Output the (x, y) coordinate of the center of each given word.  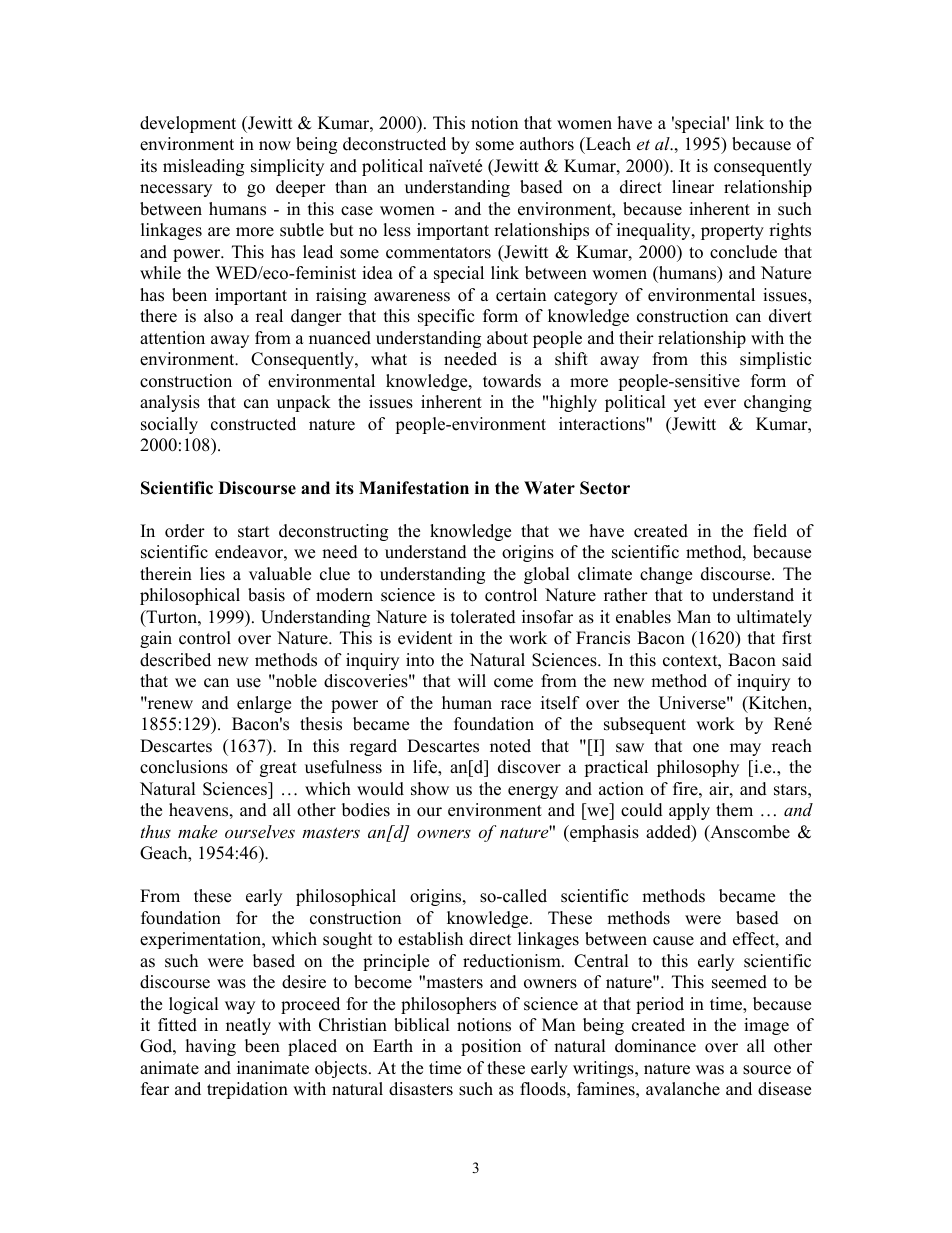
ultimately (774, 618)
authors (547, 144)
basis (266, 595)
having (211, 1047)
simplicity (287, 167)
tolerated (483, 617)
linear (693, 187)
